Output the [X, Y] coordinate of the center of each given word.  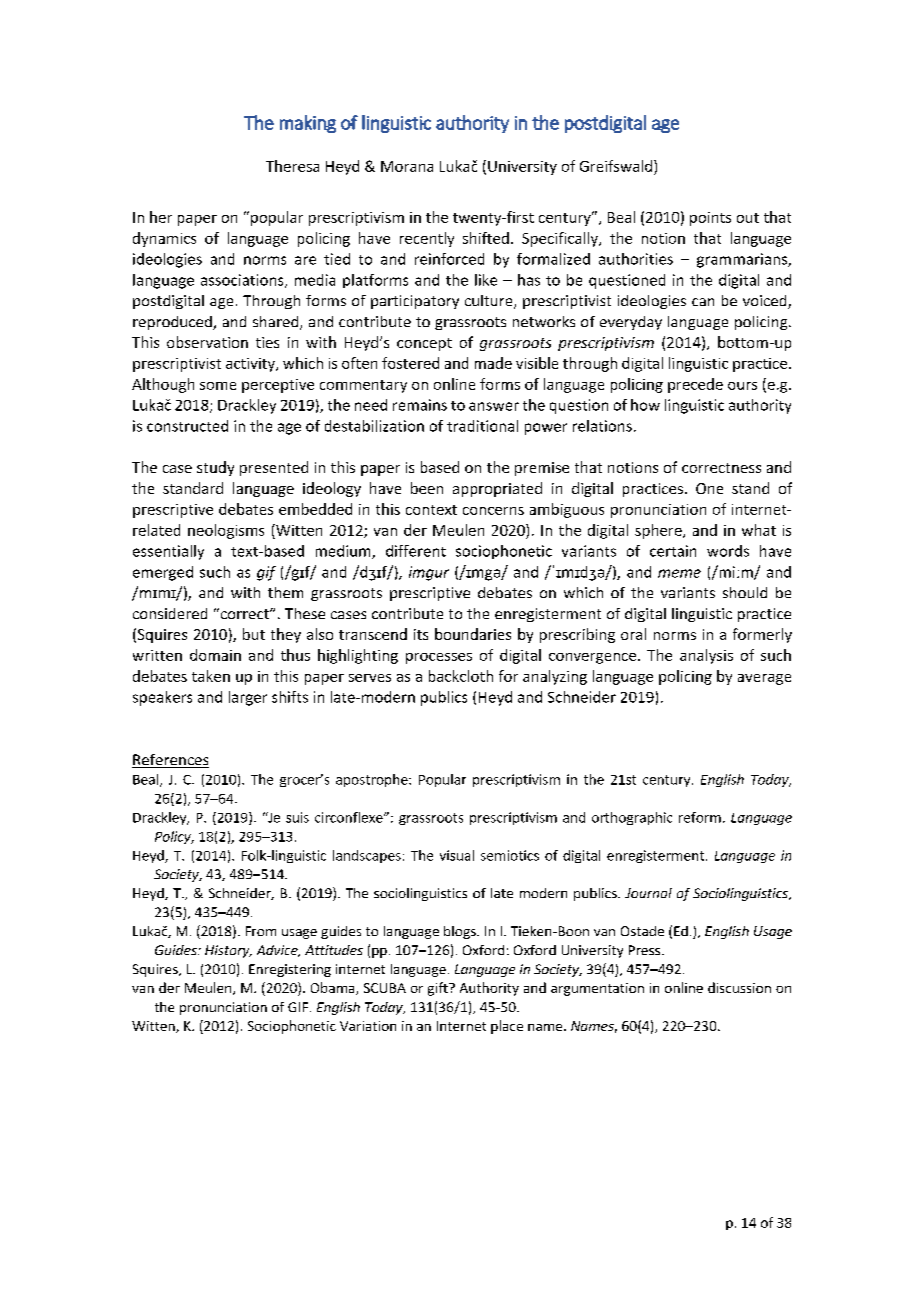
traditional [482, 426]
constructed [187, 426]
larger [248, 698]
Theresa [292, 166]
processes [439, 658]
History [228, 951]
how [645, 405]
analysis [706, 656]
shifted [486, 238]
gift [439, 989]
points [710, 219]
